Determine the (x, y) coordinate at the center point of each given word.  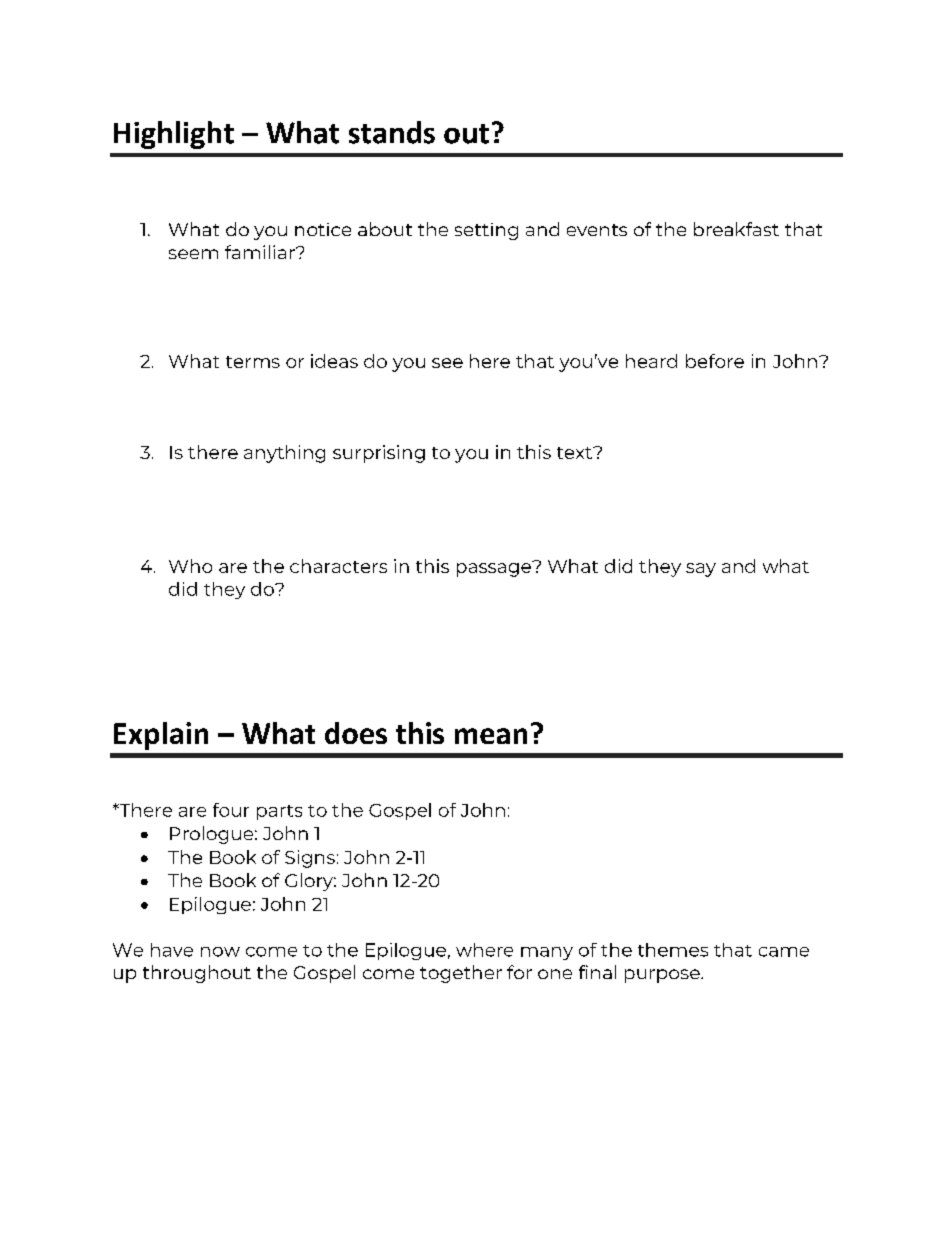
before (715, 361)
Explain (161, 736)
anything (284, 454)
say (701, 570)
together (461, 974)
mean (491, 736)
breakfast (736, 229)
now (220, 952)
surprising (379, 454)
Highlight (174, 135)
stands (392, 132)
